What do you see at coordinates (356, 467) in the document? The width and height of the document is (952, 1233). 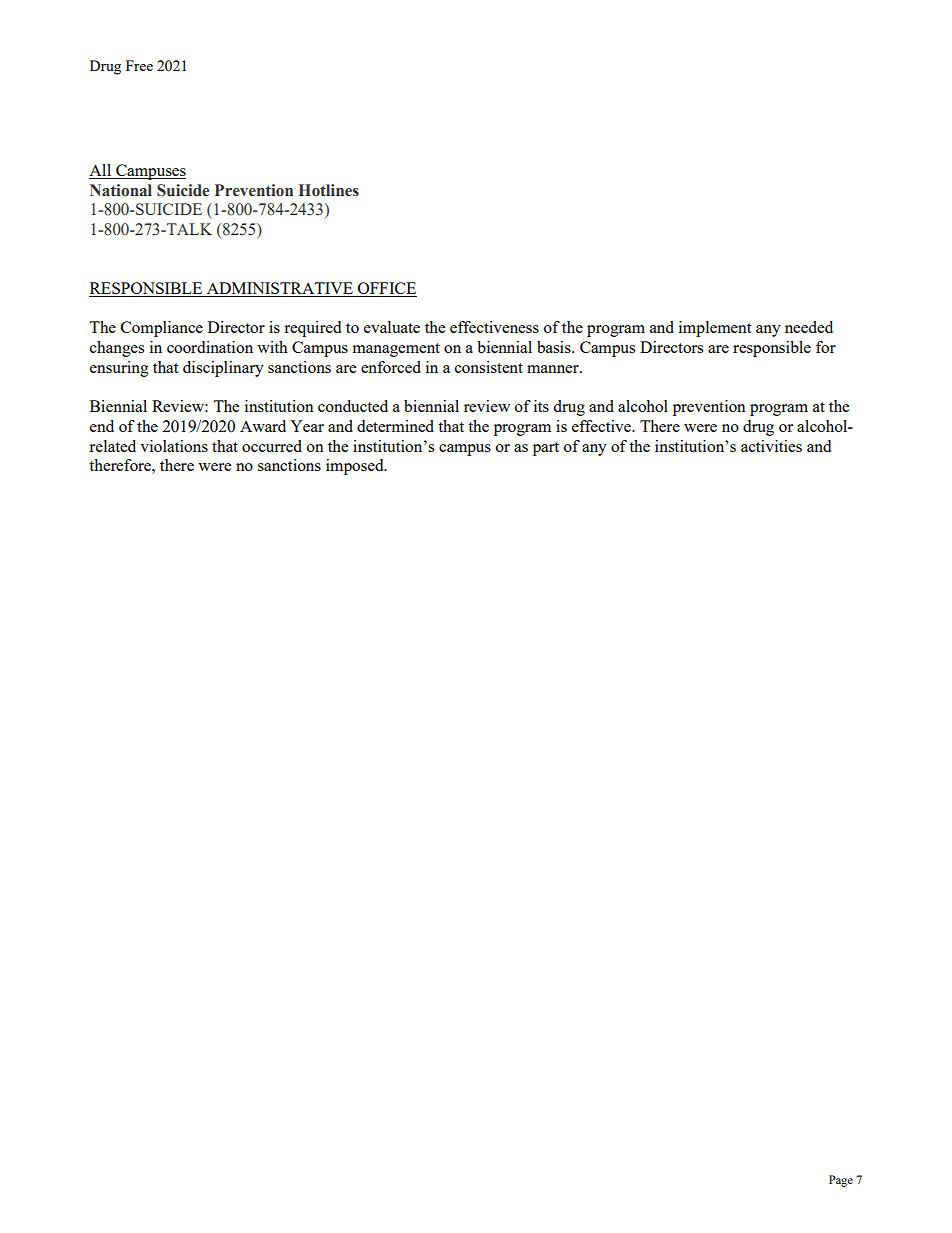 I see `imposed` at bounding box center [356, 467].
